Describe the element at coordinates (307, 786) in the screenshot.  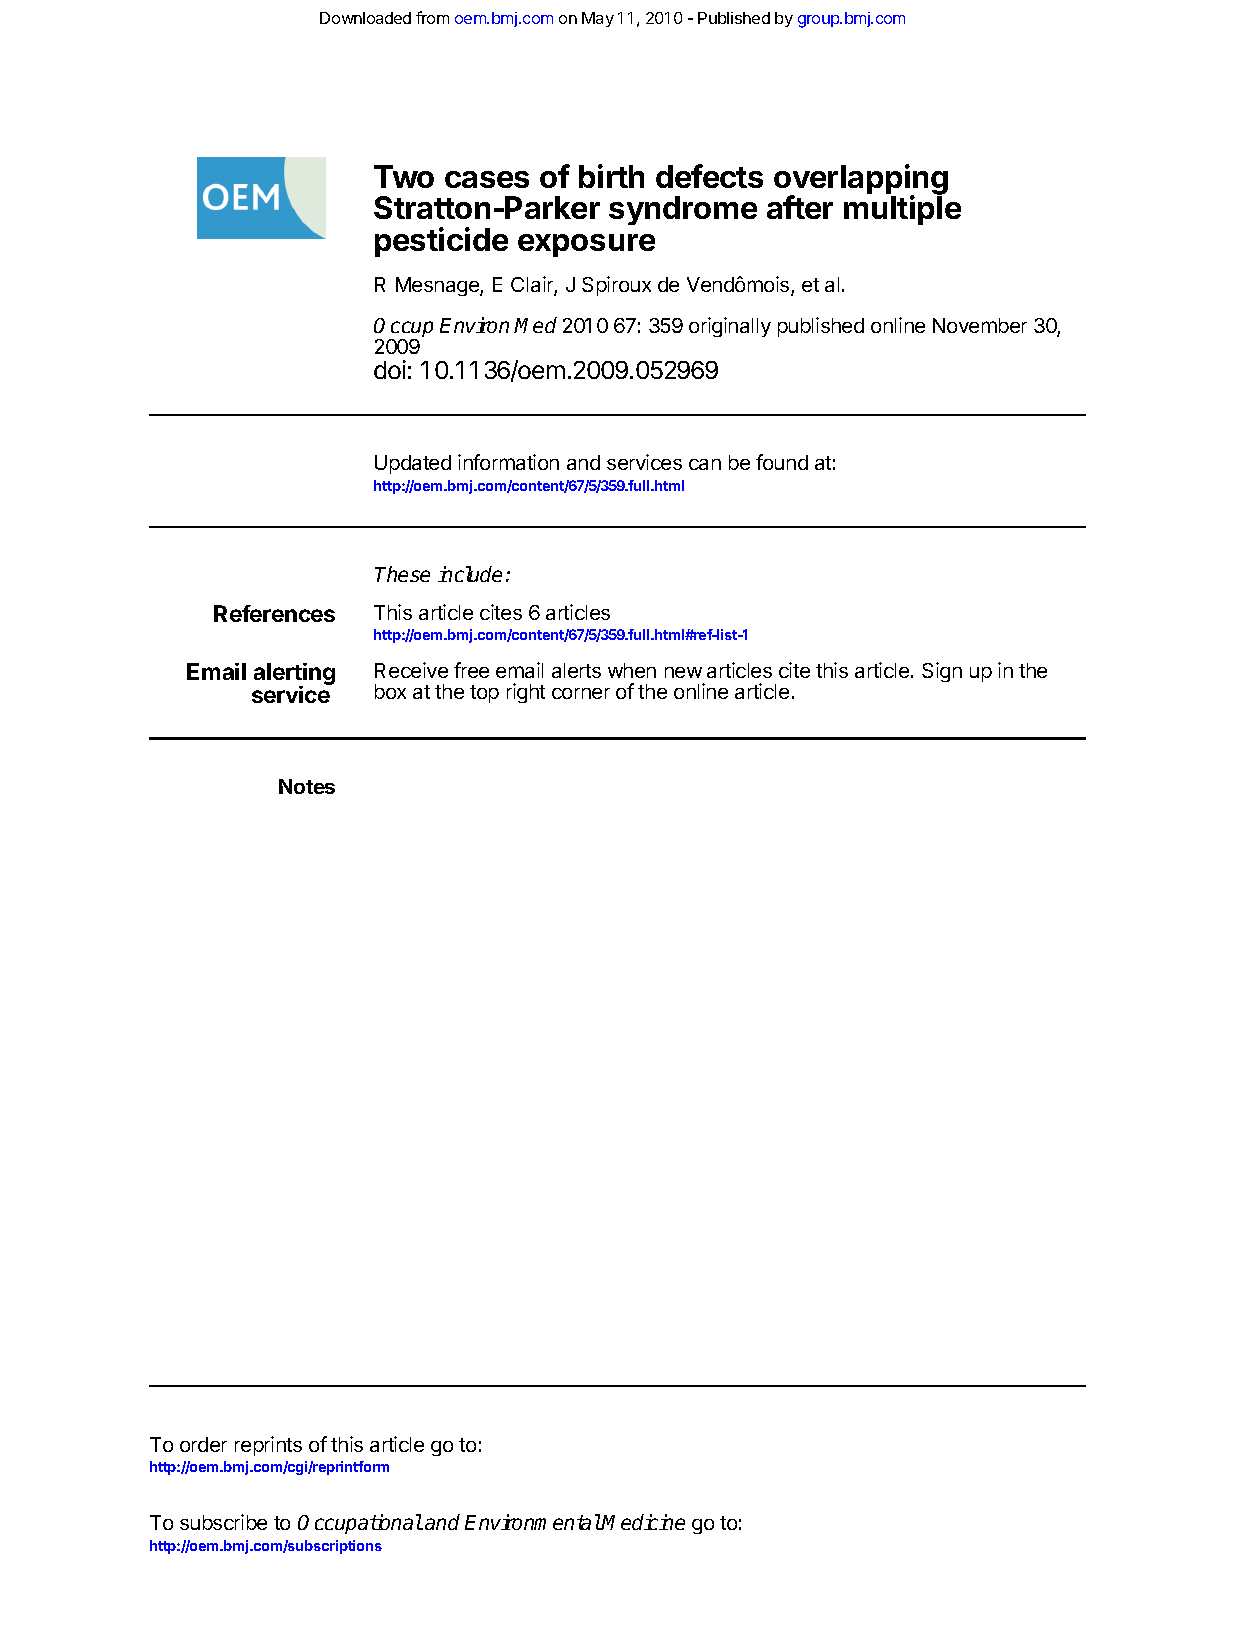
I see `Notes` at that location.
